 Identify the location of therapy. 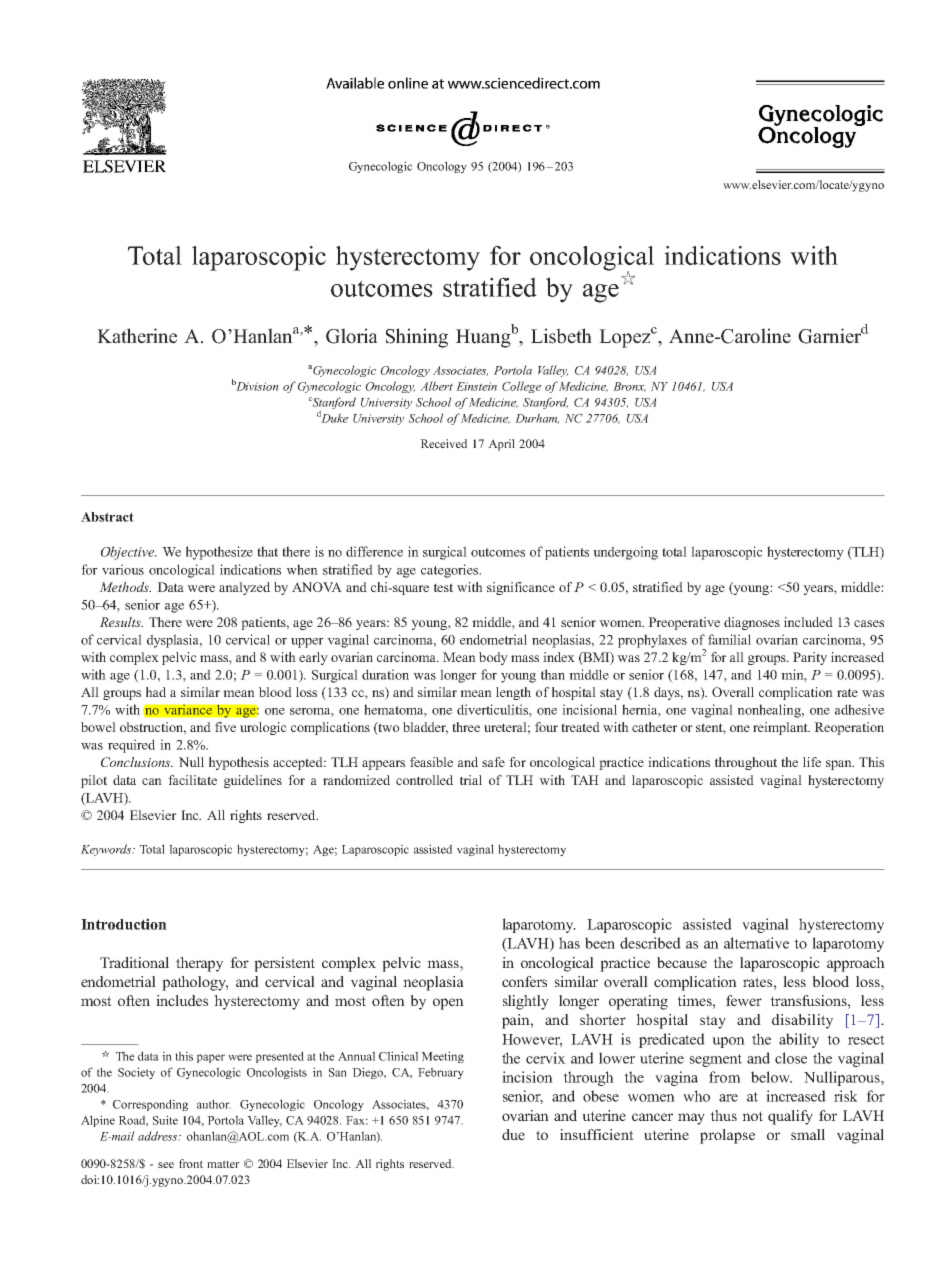
(199, 964).
